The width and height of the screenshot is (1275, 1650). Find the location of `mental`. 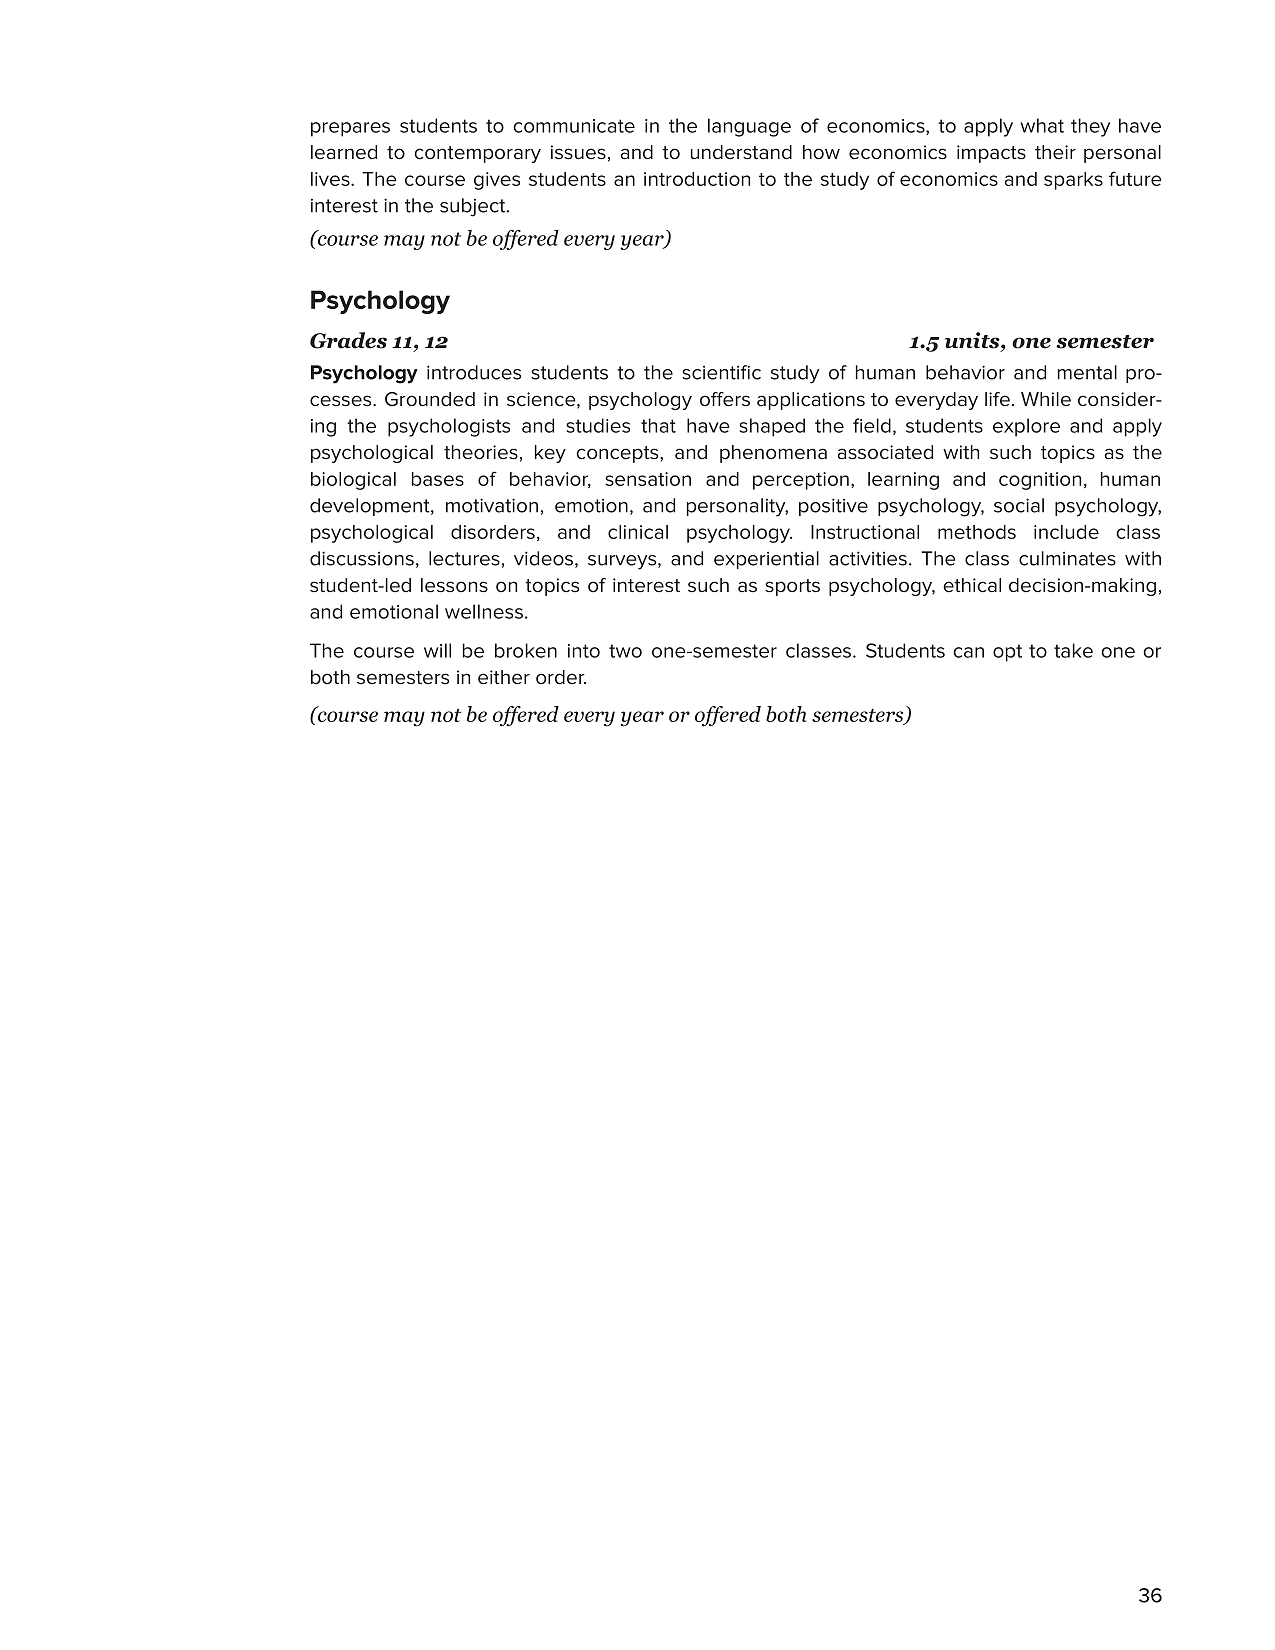

mental is located at coordinates (1087, 372).
